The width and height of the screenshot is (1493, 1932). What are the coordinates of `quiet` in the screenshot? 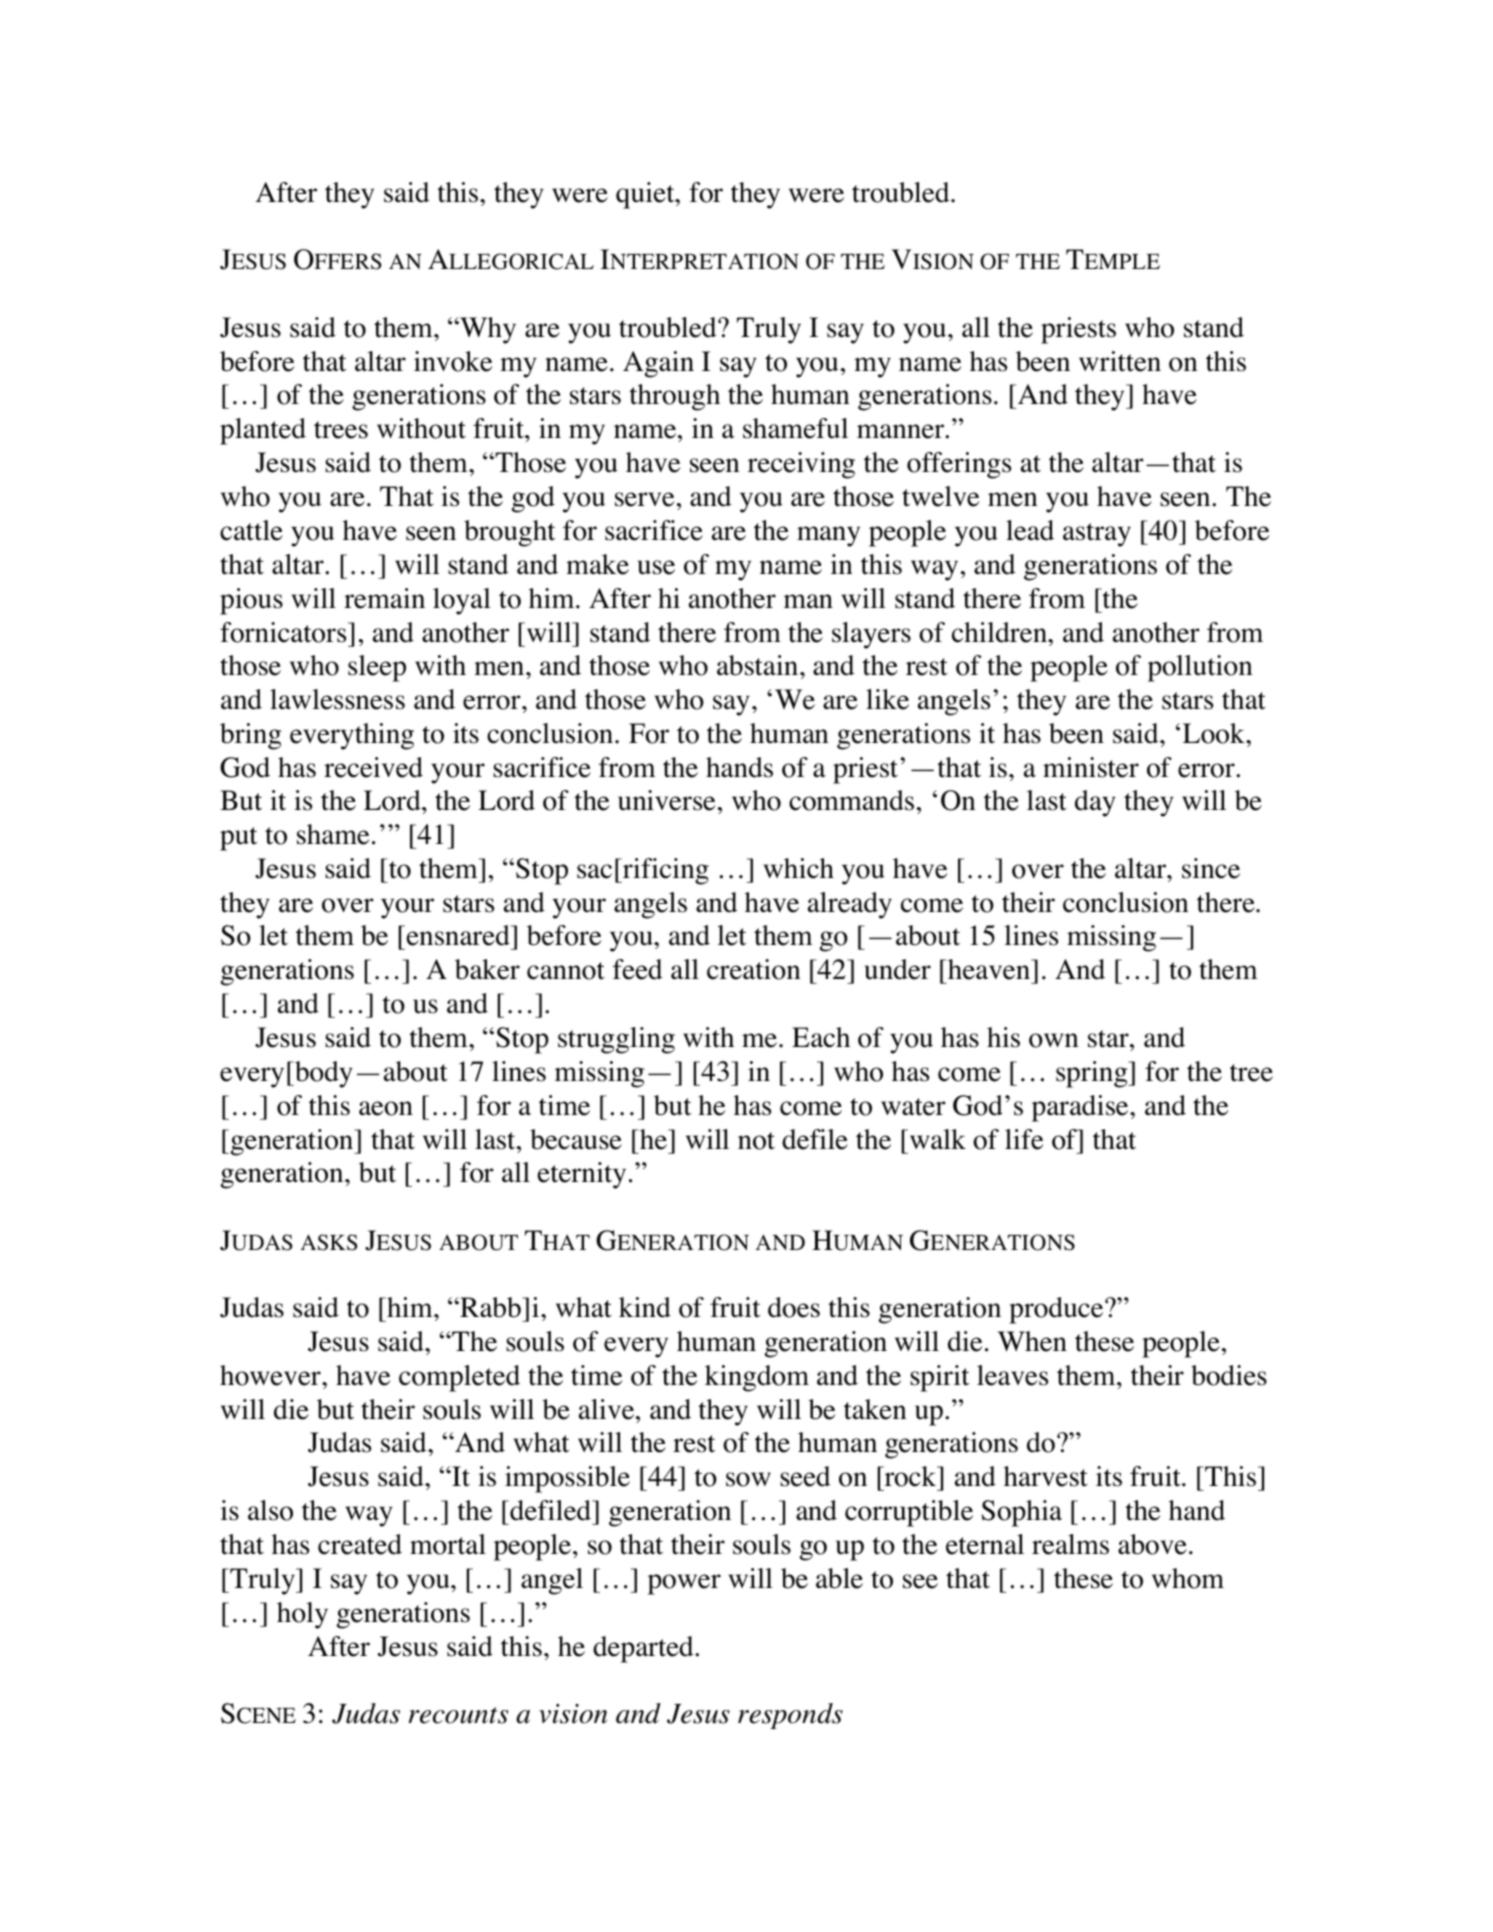 It's located at (646, 195).
